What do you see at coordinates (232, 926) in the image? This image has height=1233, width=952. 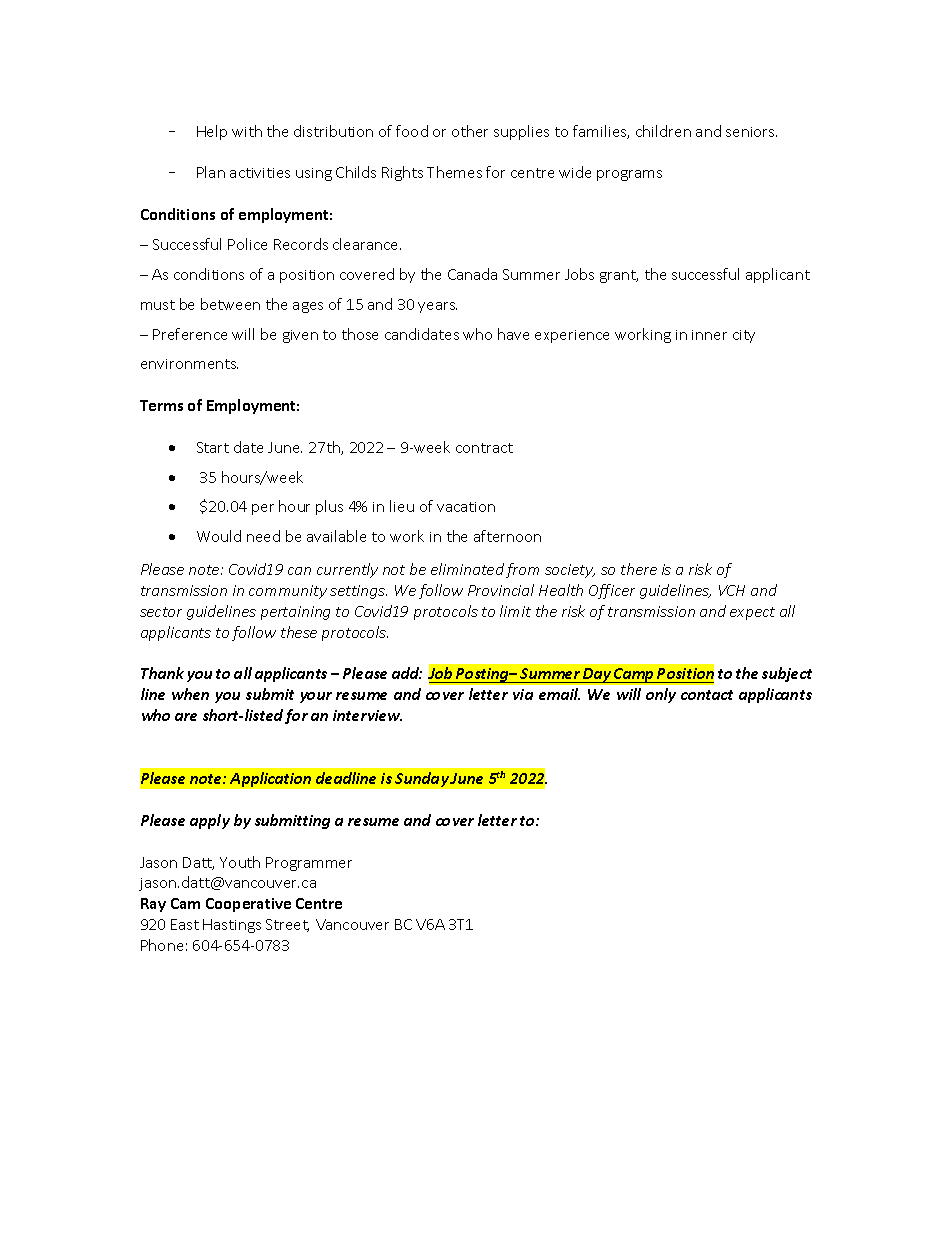 I see `Hastings` at bounding box center [232, 926].
